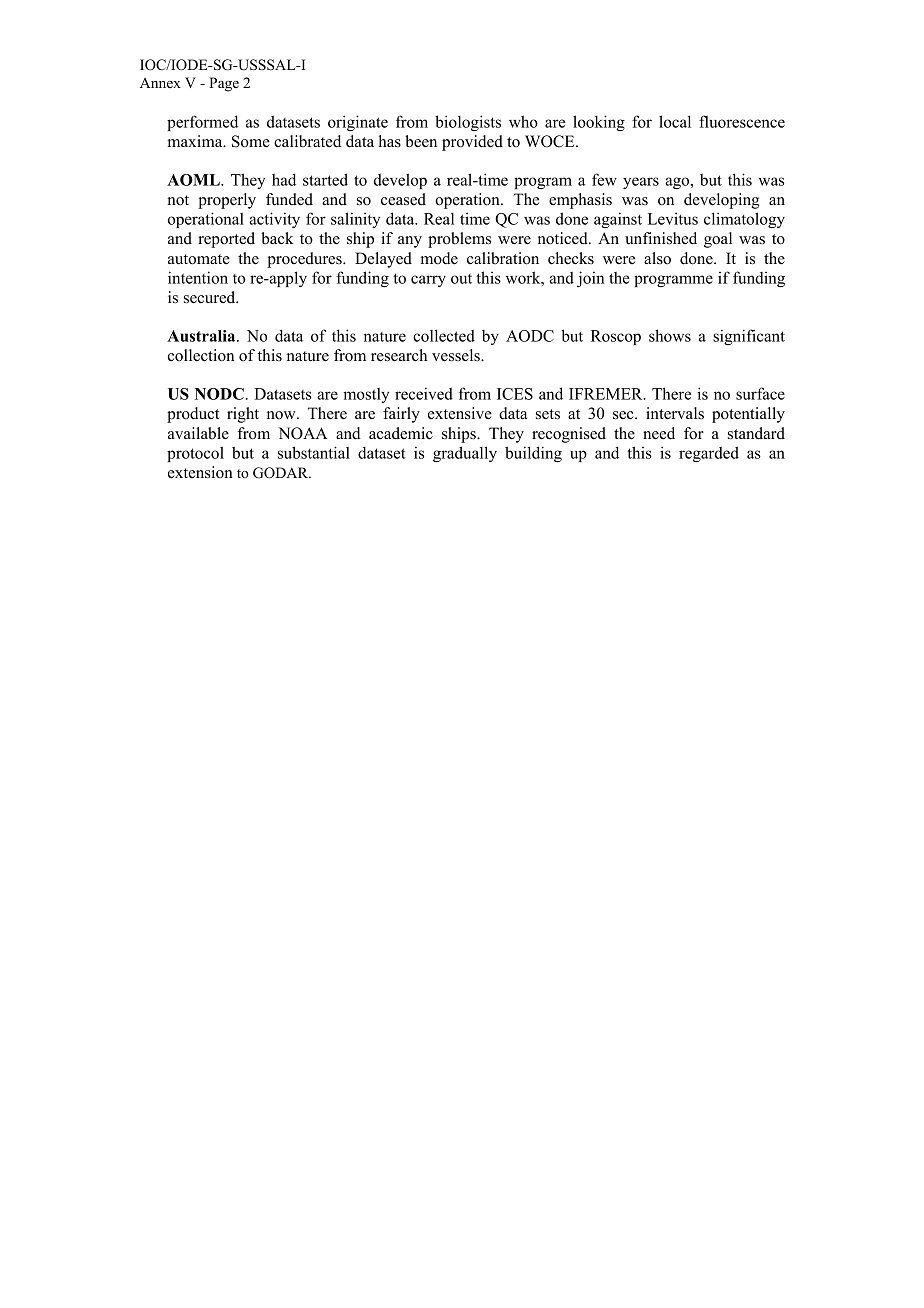 Image resolution: width=924 pixels, height=1308 pixels. What do you see at coordinates (465, 454) in the screenshot?
I see `gradually` at bounding box center [465, 454].
